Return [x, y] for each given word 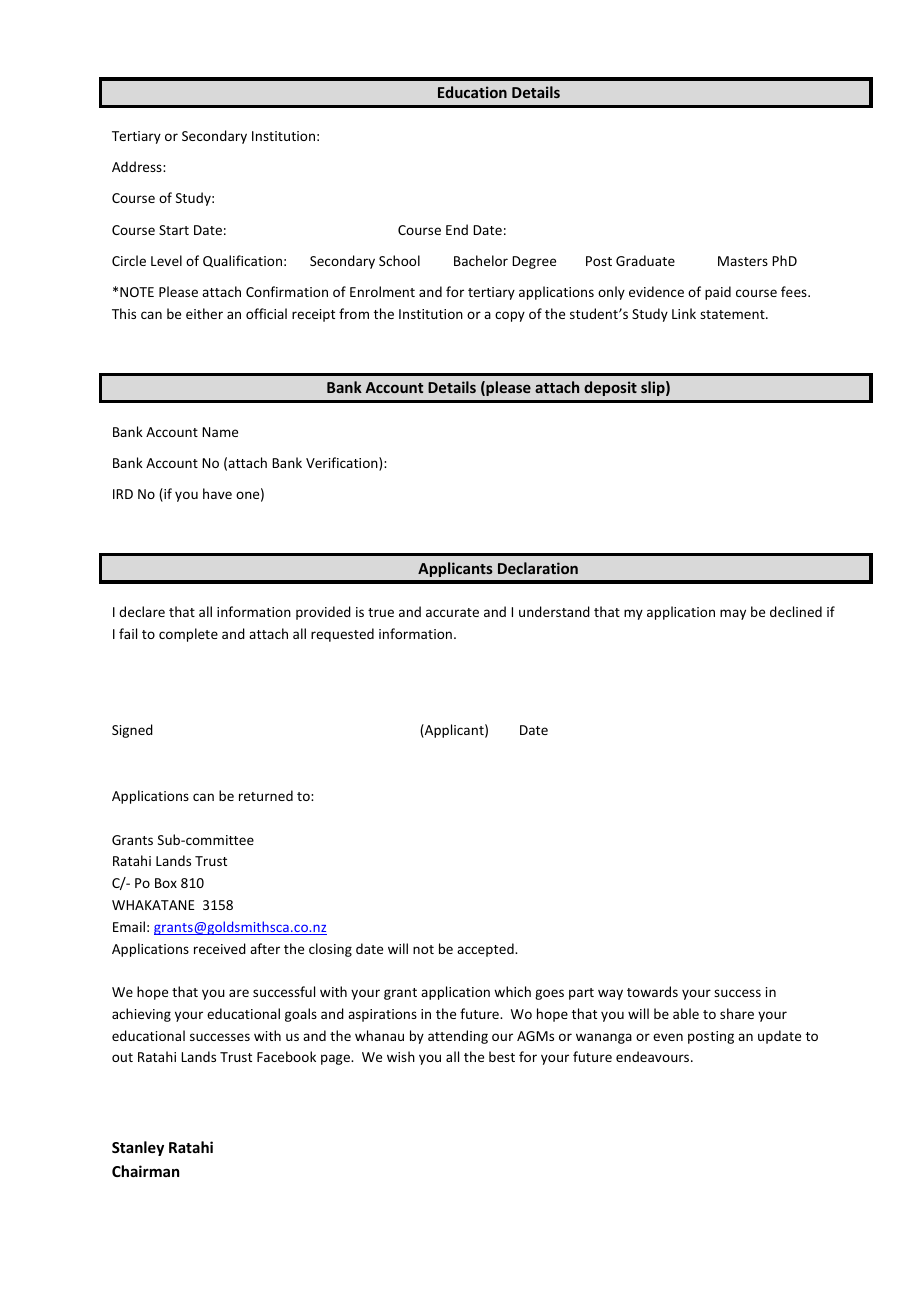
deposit [610, 388]
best [502, 1056]
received [220, 948]
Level [166, 260]
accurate [452, 612]
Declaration [538, 568]
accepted [486, 950]
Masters [743, 261]
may [733, 614]
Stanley [138, 1148]
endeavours [654, 1056]
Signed [132, 731]
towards [652, 991]
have [217, 493]
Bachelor [481, 260]
